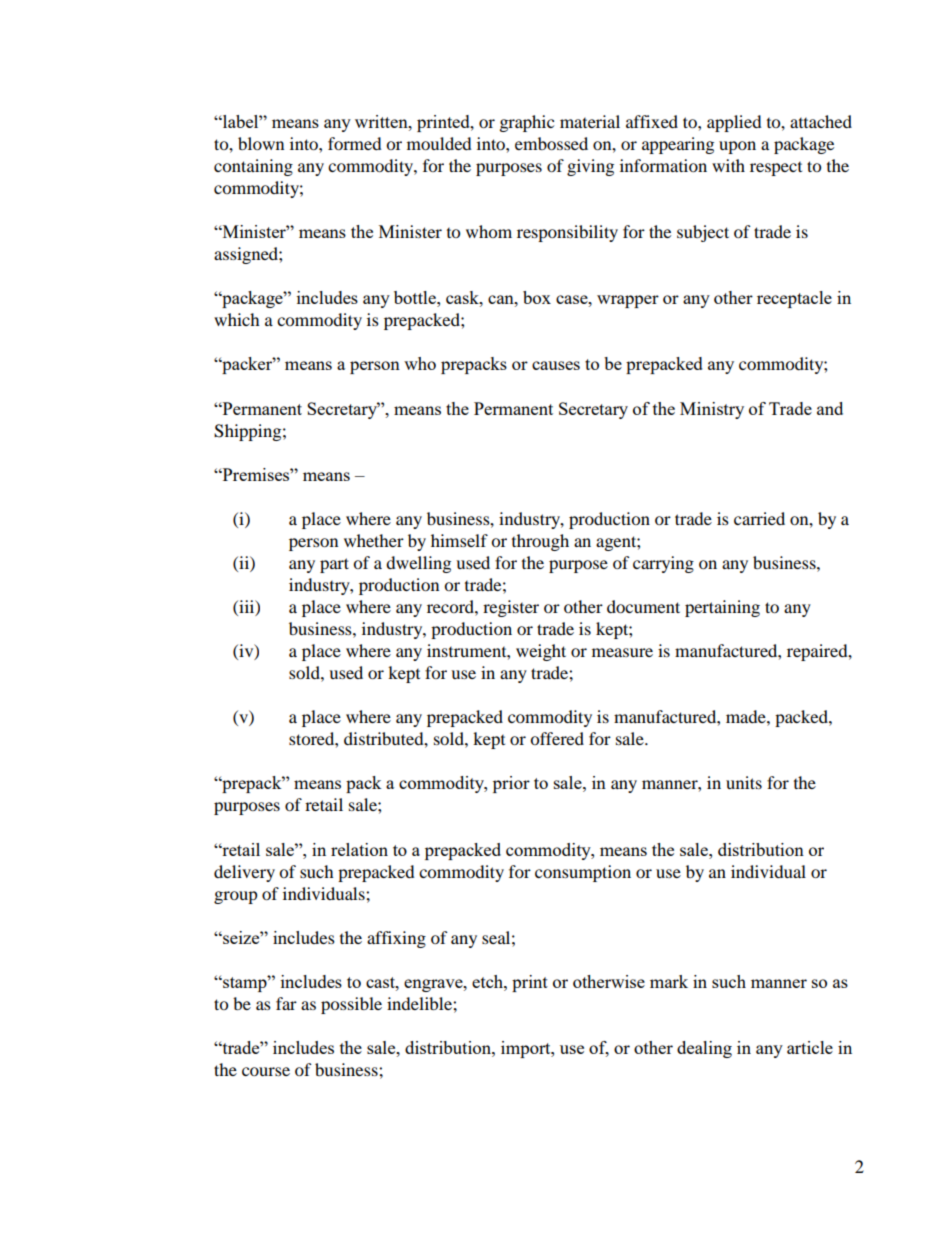 The height and width of the document is (1233, 952). What do you see at coordinates (237, 319) in the document?
I see `which` at bounding box center [237, 319].
